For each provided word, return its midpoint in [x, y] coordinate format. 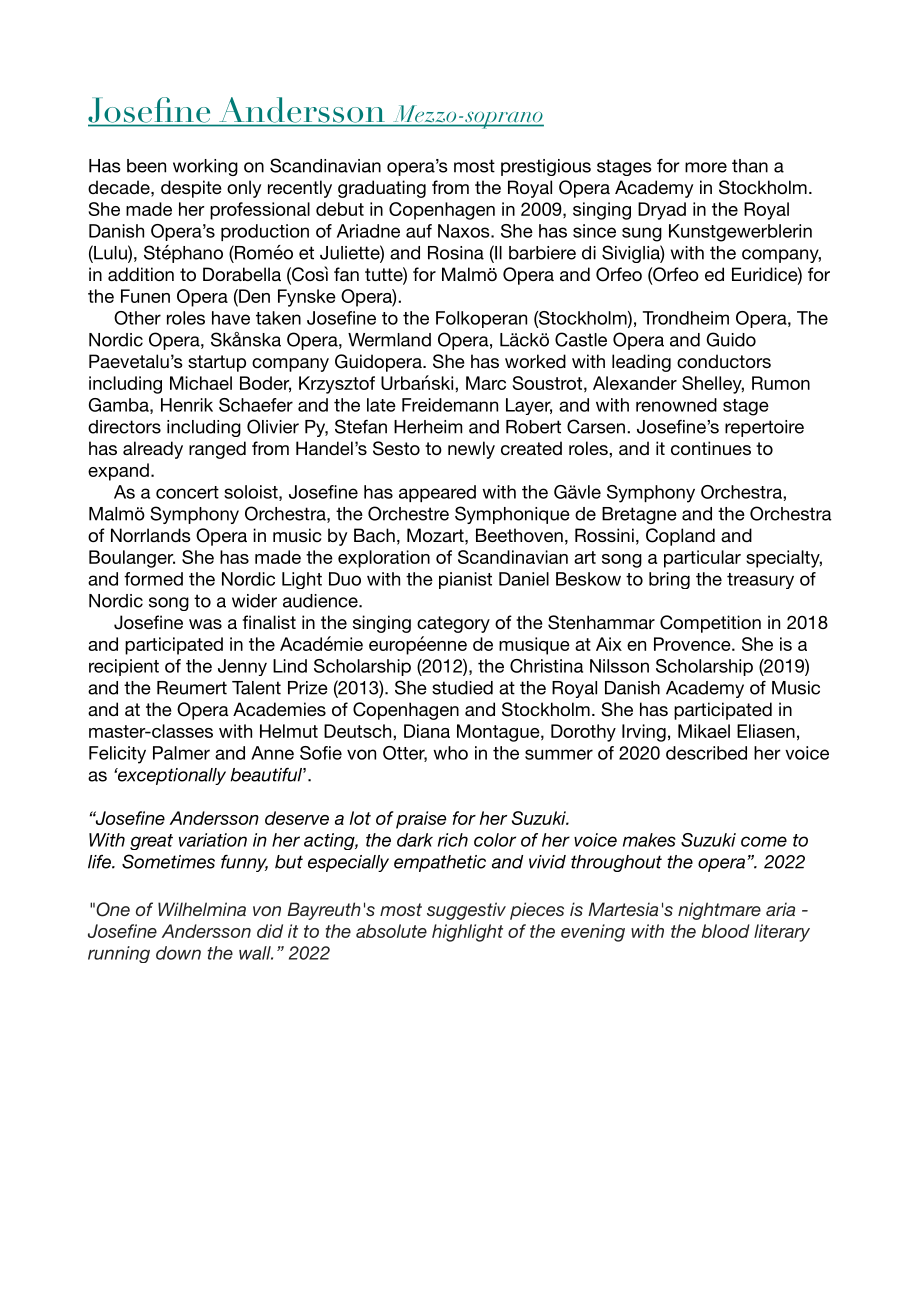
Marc [486, 383]
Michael [201, 383]
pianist [465, 580]
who [450, 753]
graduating [382, 189]
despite [191, 189]
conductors [724, 361]
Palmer [181, 753]
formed [153, 579]
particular [702, 559]
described [706, 753]
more [706, 167]
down [178, 953]
